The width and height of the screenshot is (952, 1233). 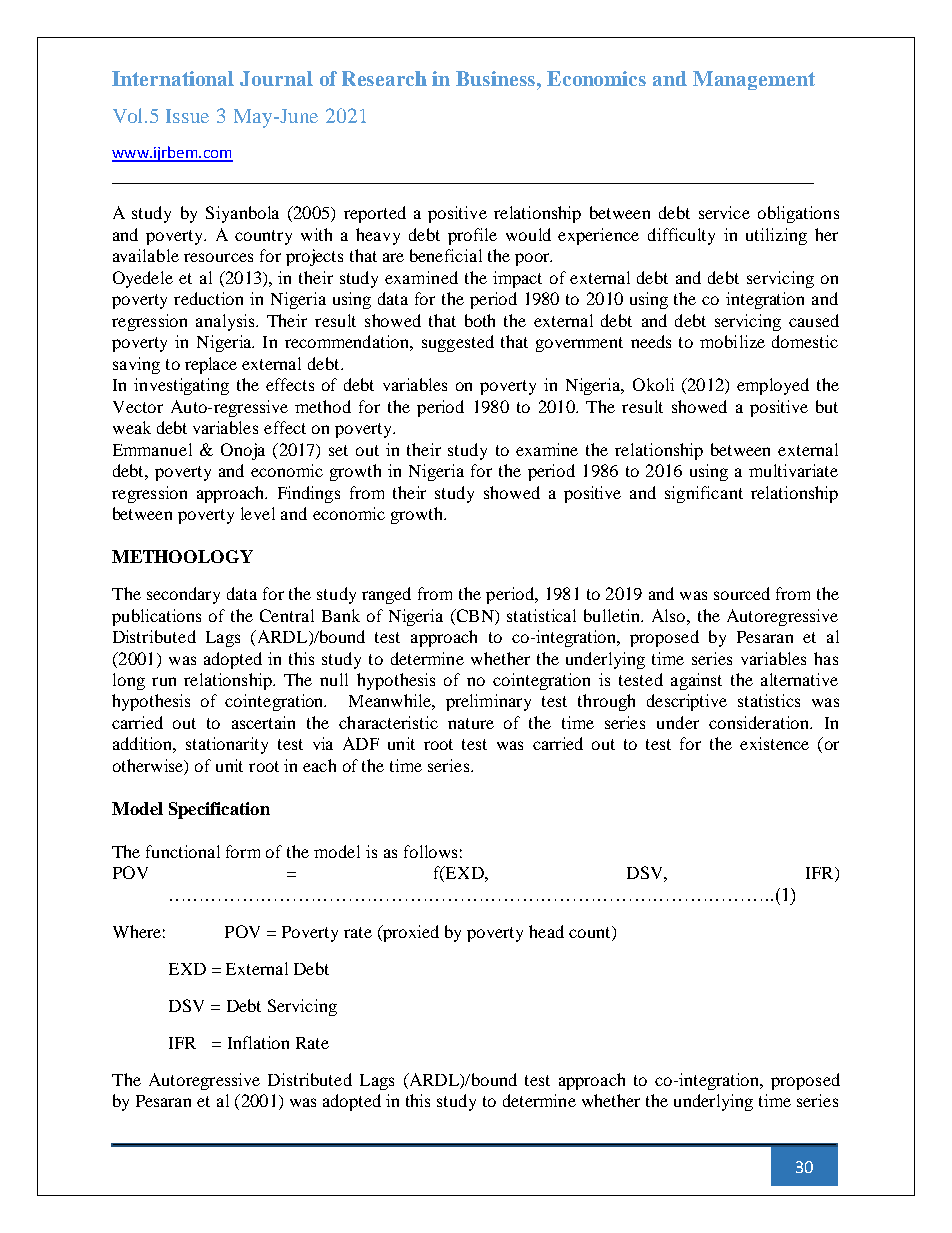 What do you see at coordinates (497, 78) in the screenshot?
I see `Business` at bounding box center [497, 78].
